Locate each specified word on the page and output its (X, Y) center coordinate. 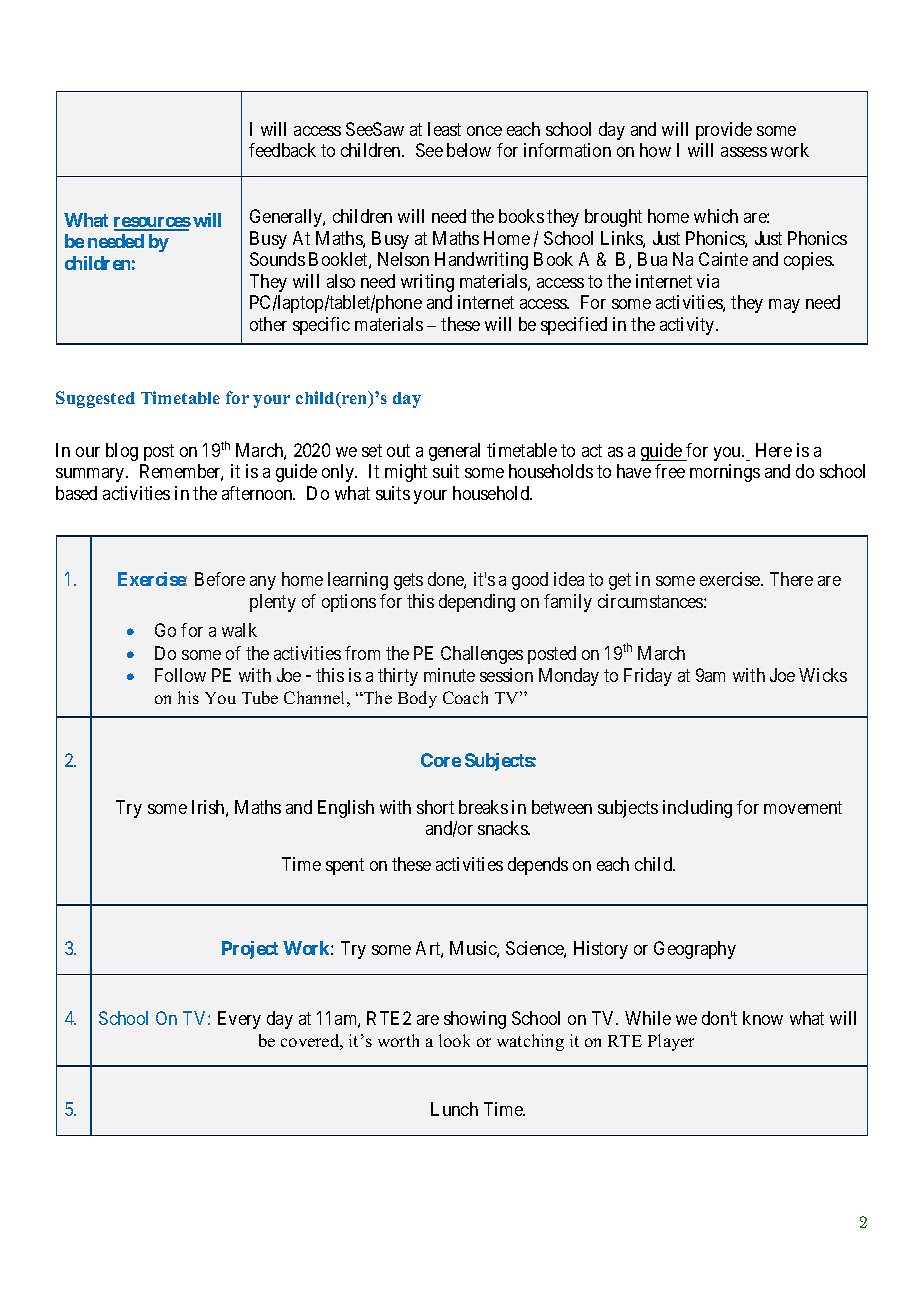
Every (239, 1020)
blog (122, 452)
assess (744, 152)
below (469, 150)
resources (152, 223)
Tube (260, 697)
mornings (725, 473)
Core (441, 760)
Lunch (454, 1109)
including (697, 809)
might (406, 473)
